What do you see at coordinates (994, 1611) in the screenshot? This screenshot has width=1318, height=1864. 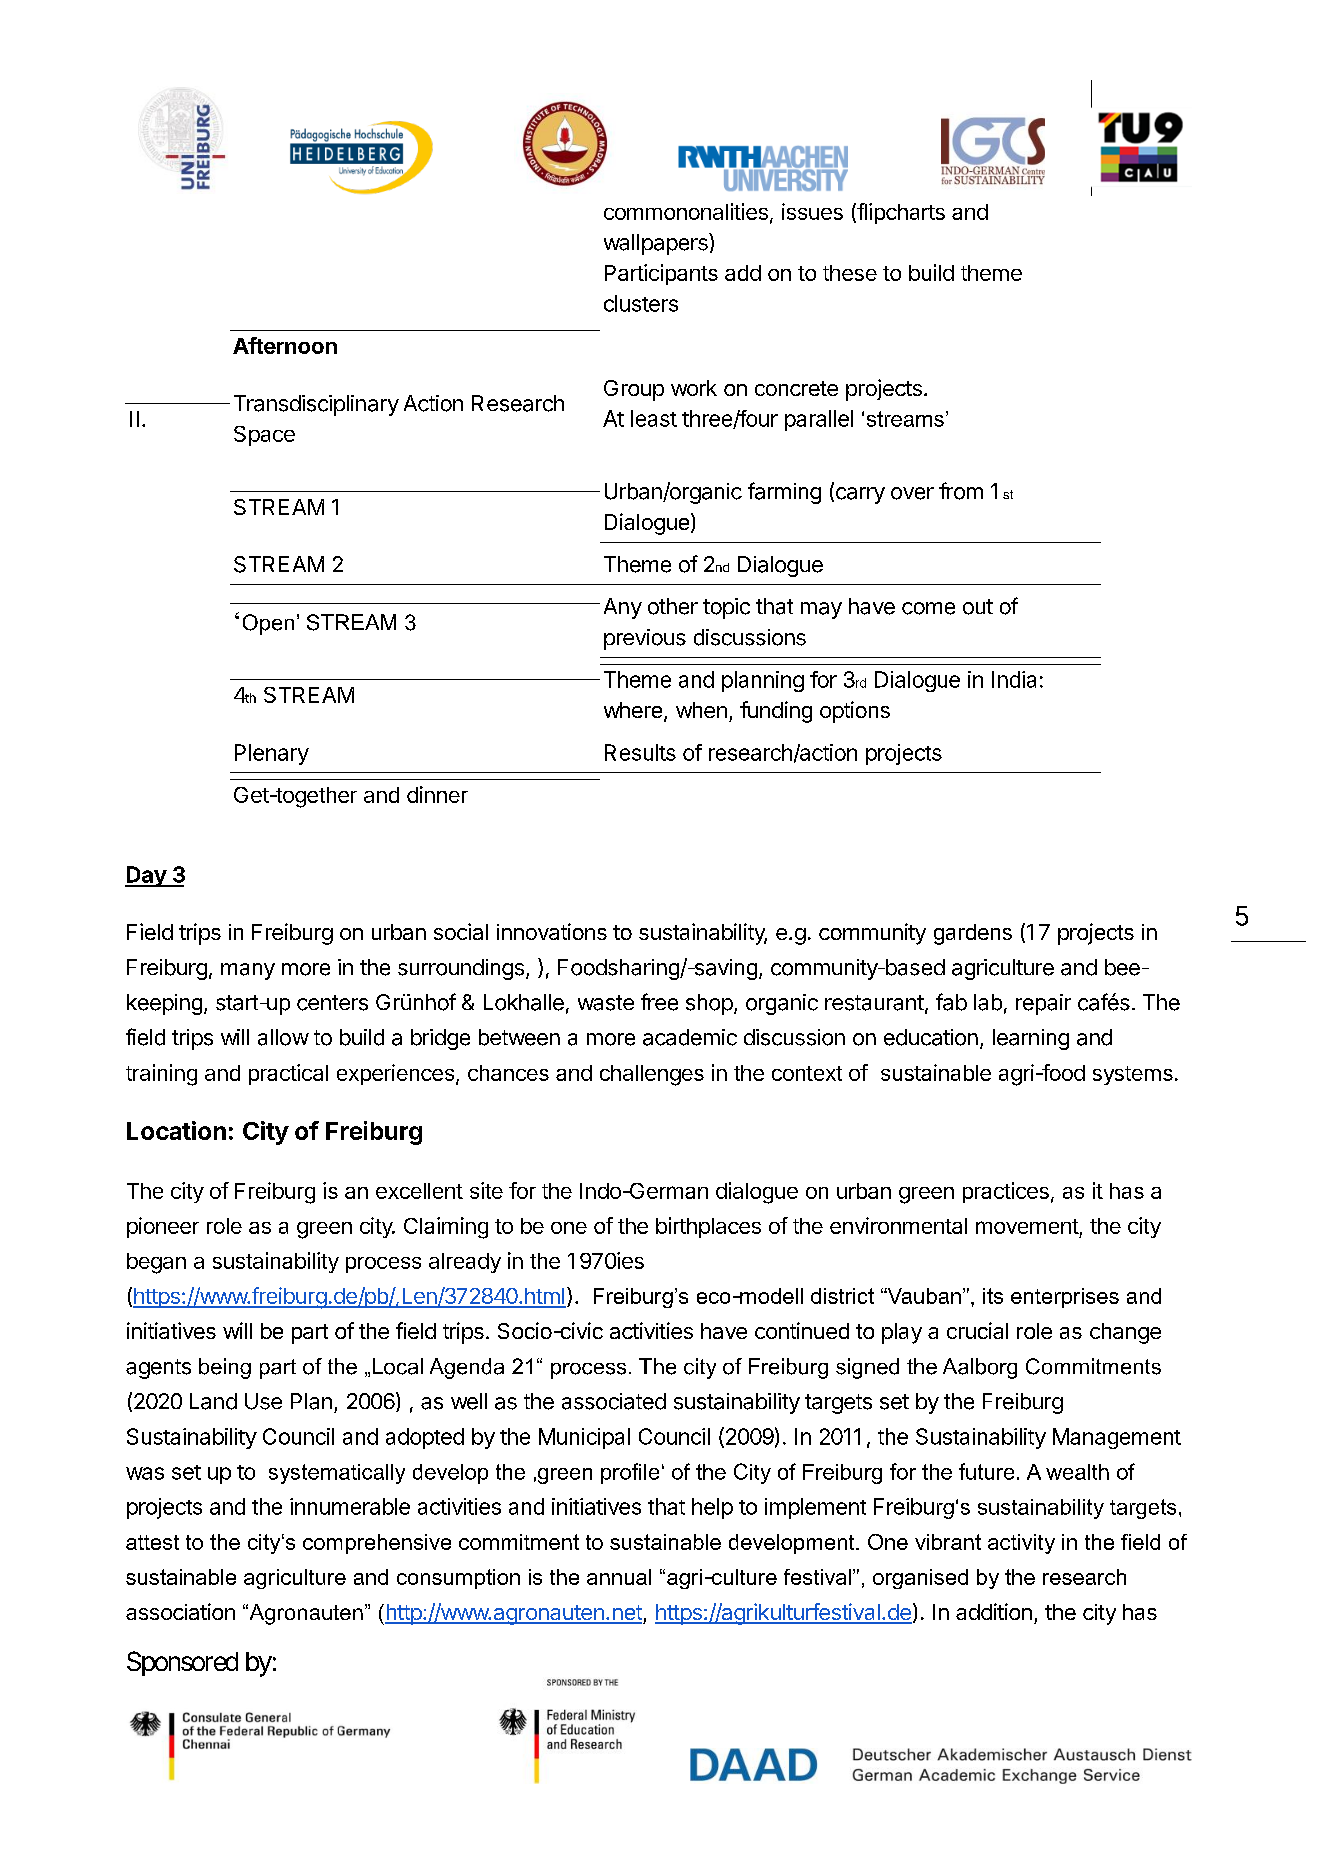 I see `addition` at bounding box center [994, 1611].
